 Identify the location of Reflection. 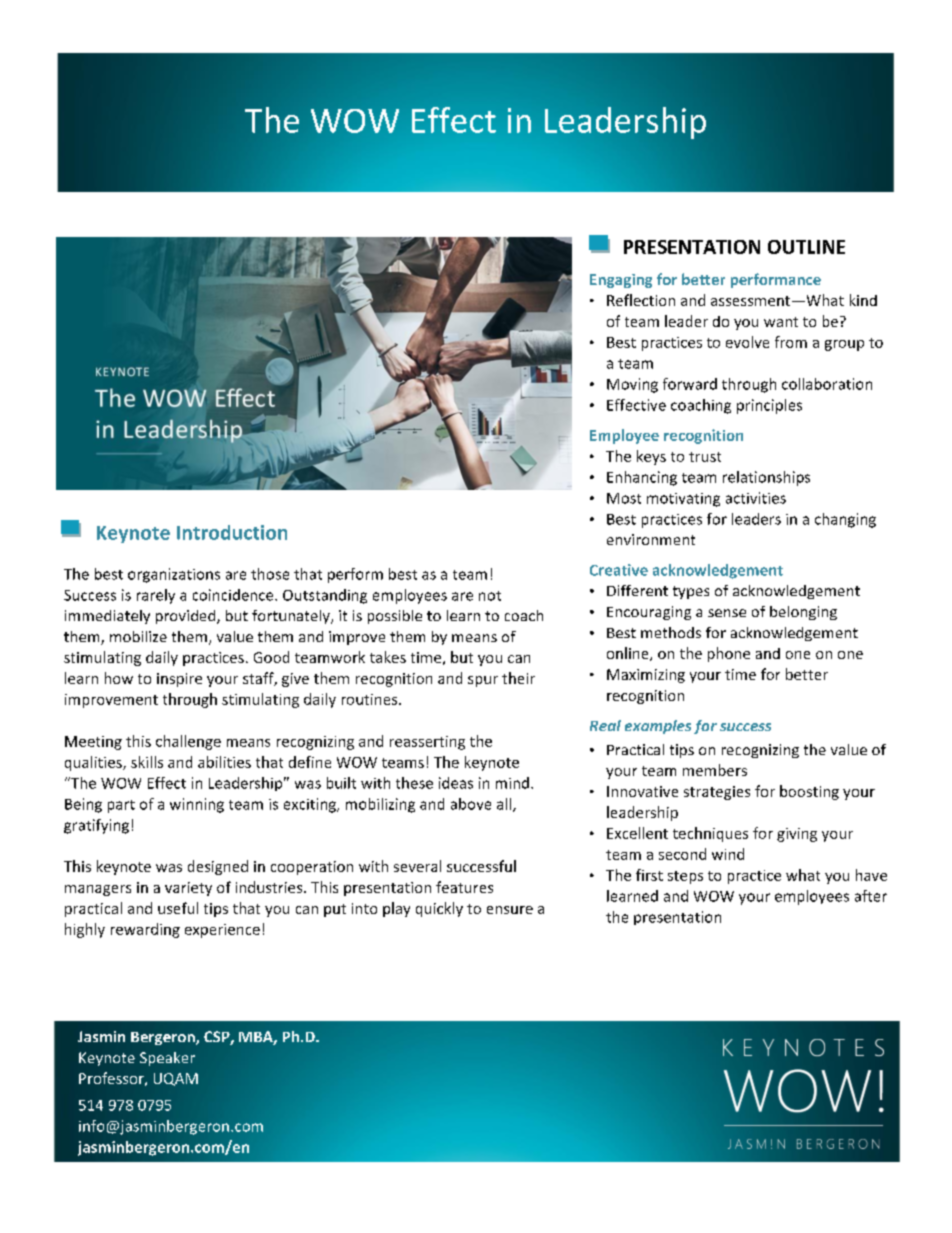
(641, 300).
